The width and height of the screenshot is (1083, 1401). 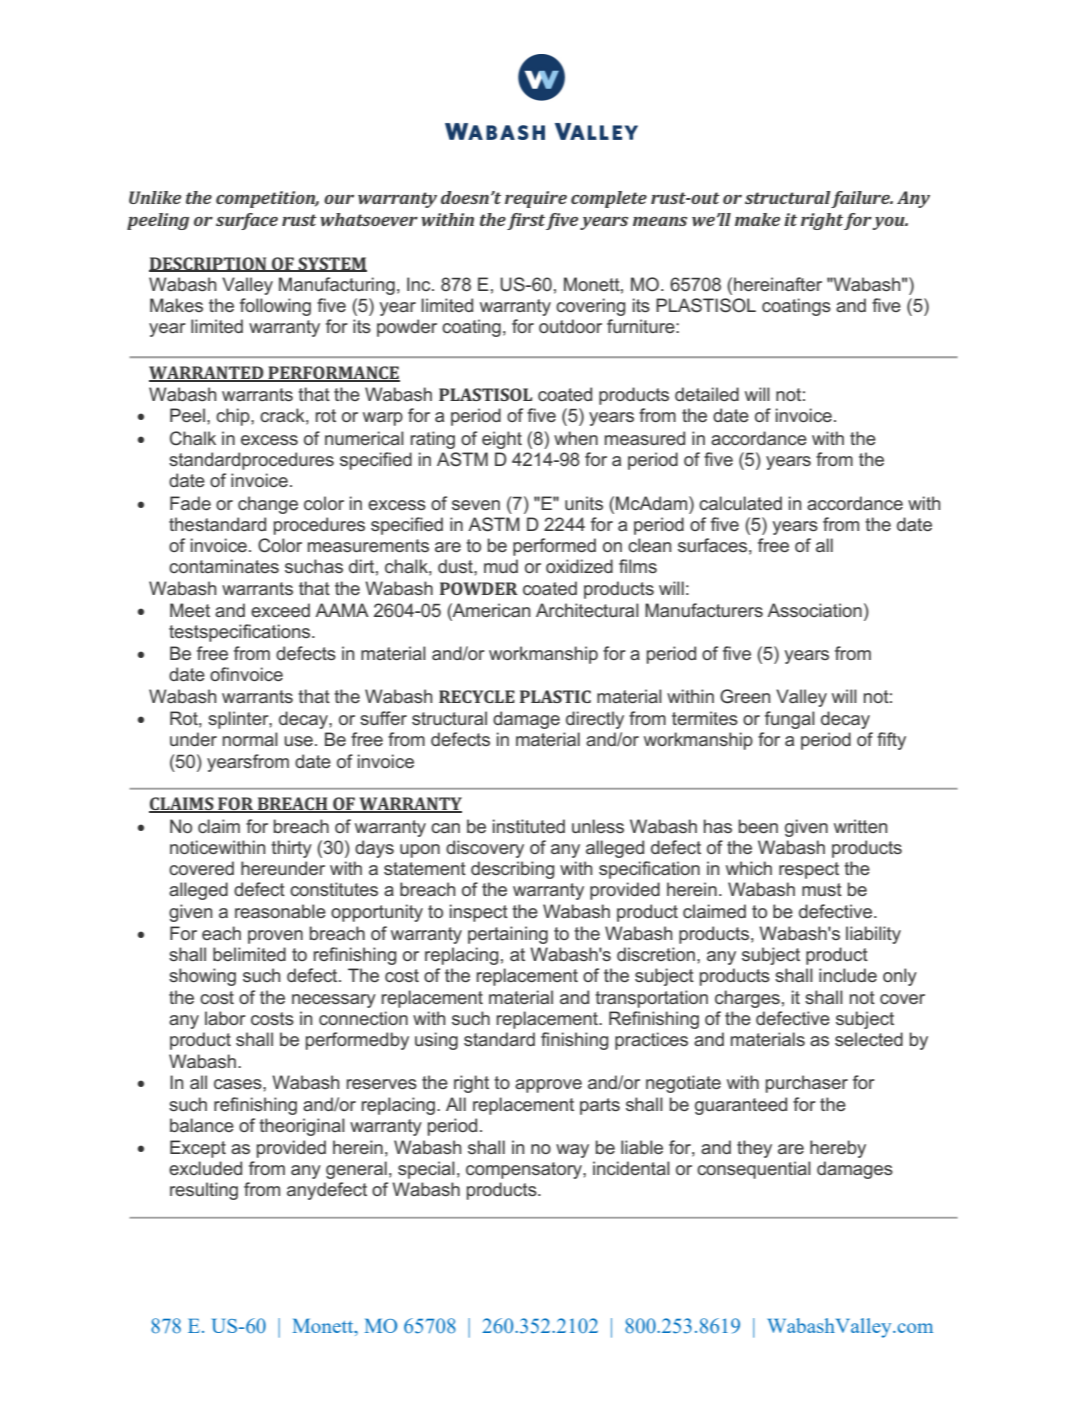 I want to click on eight, so click(x=502, y=440).
